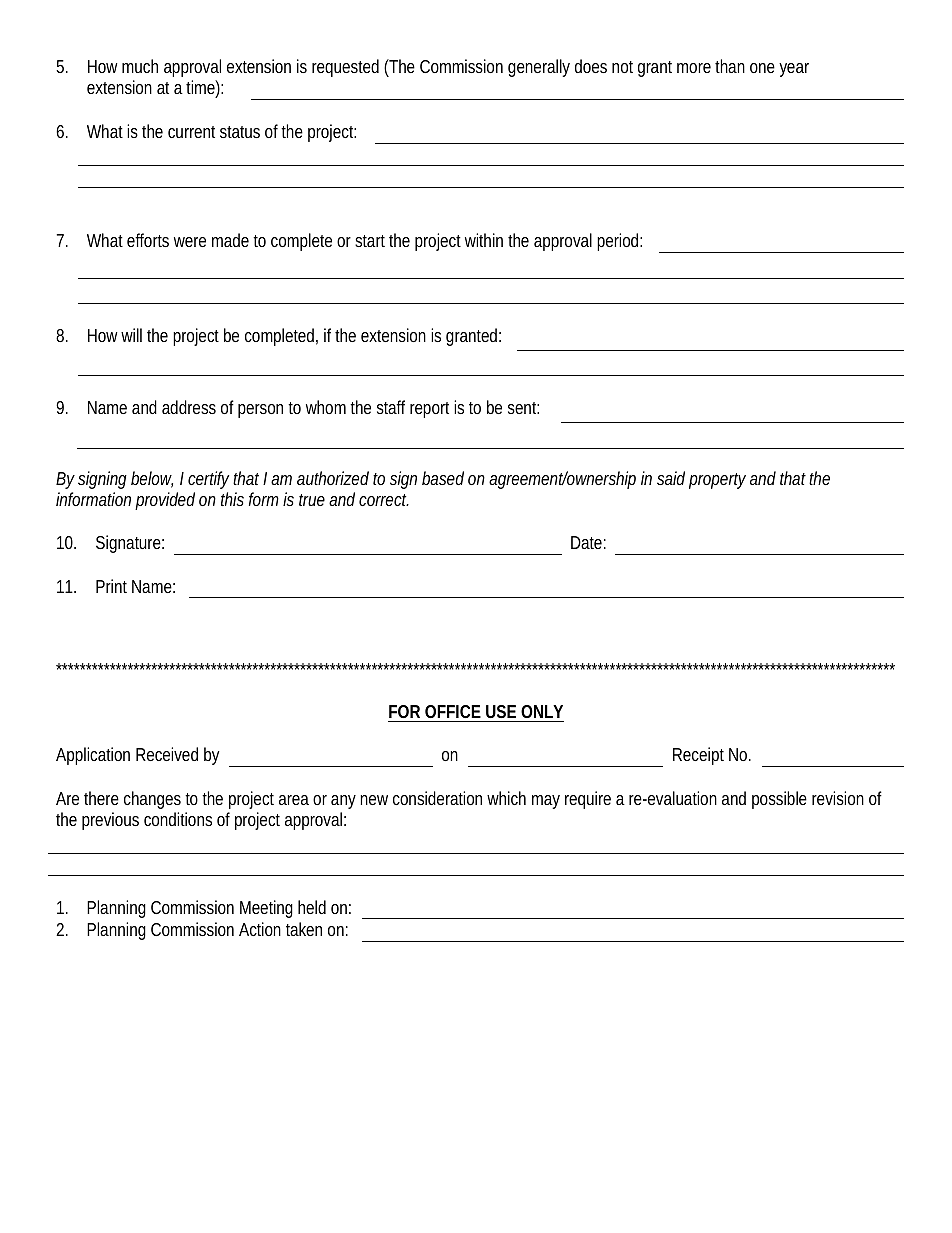 The image size is (952, 1233). Describe the element at coordinates (140, 66) in the screenshot. I see `much` at that location.
